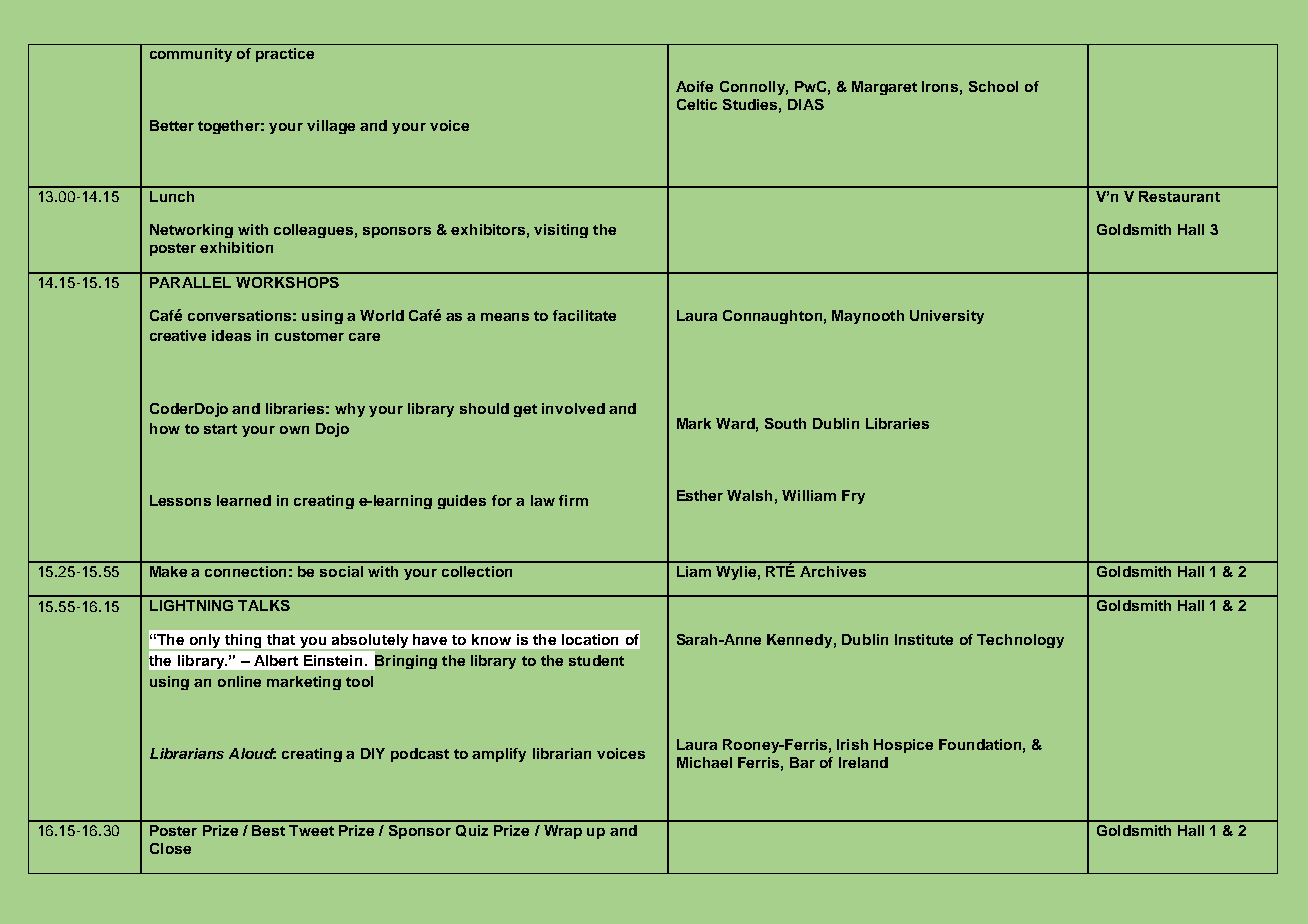 This page has width=1308, height=924. Describe the element at coordinates (573, 408) in the page. I see `involved` at that location.
